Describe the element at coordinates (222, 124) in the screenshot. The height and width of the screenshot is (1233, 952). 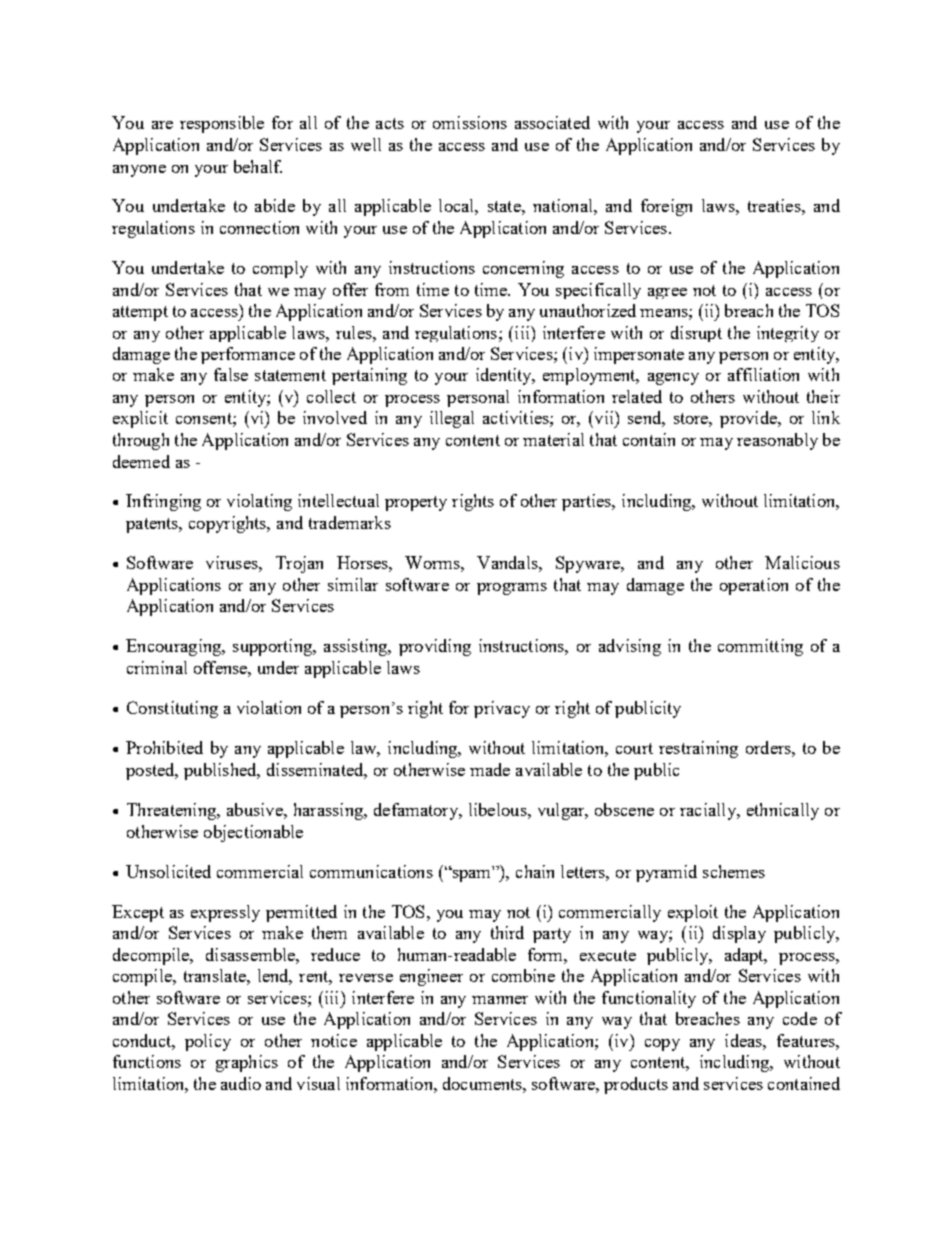
I see `responsible` at that location.
